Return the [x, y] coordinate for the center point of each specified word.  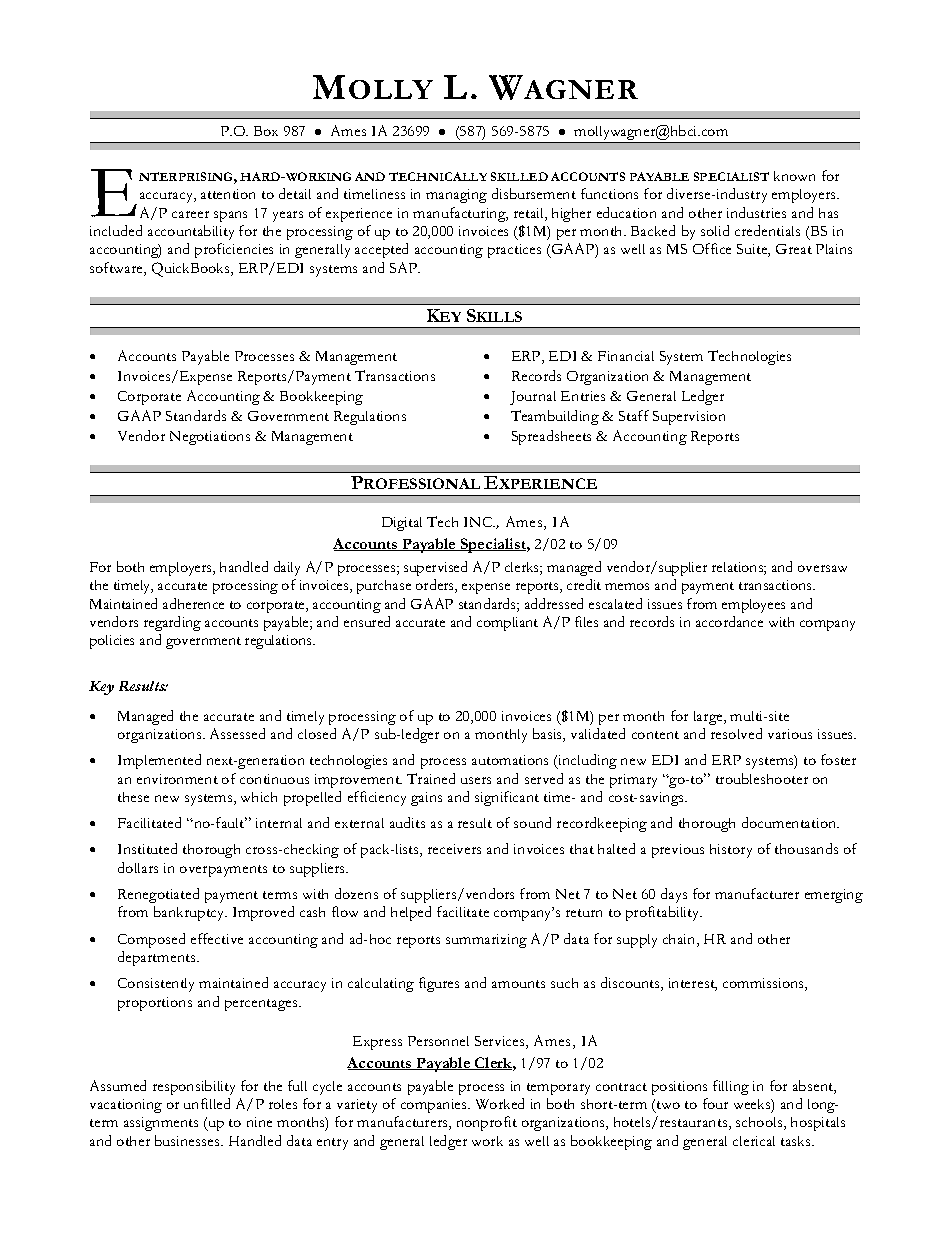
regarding [172, 623]
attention [228, 194]
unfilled [207, 1103]
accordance [729, 621]
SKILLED [519, 176]
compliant [507, 624]
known [794, 176]
